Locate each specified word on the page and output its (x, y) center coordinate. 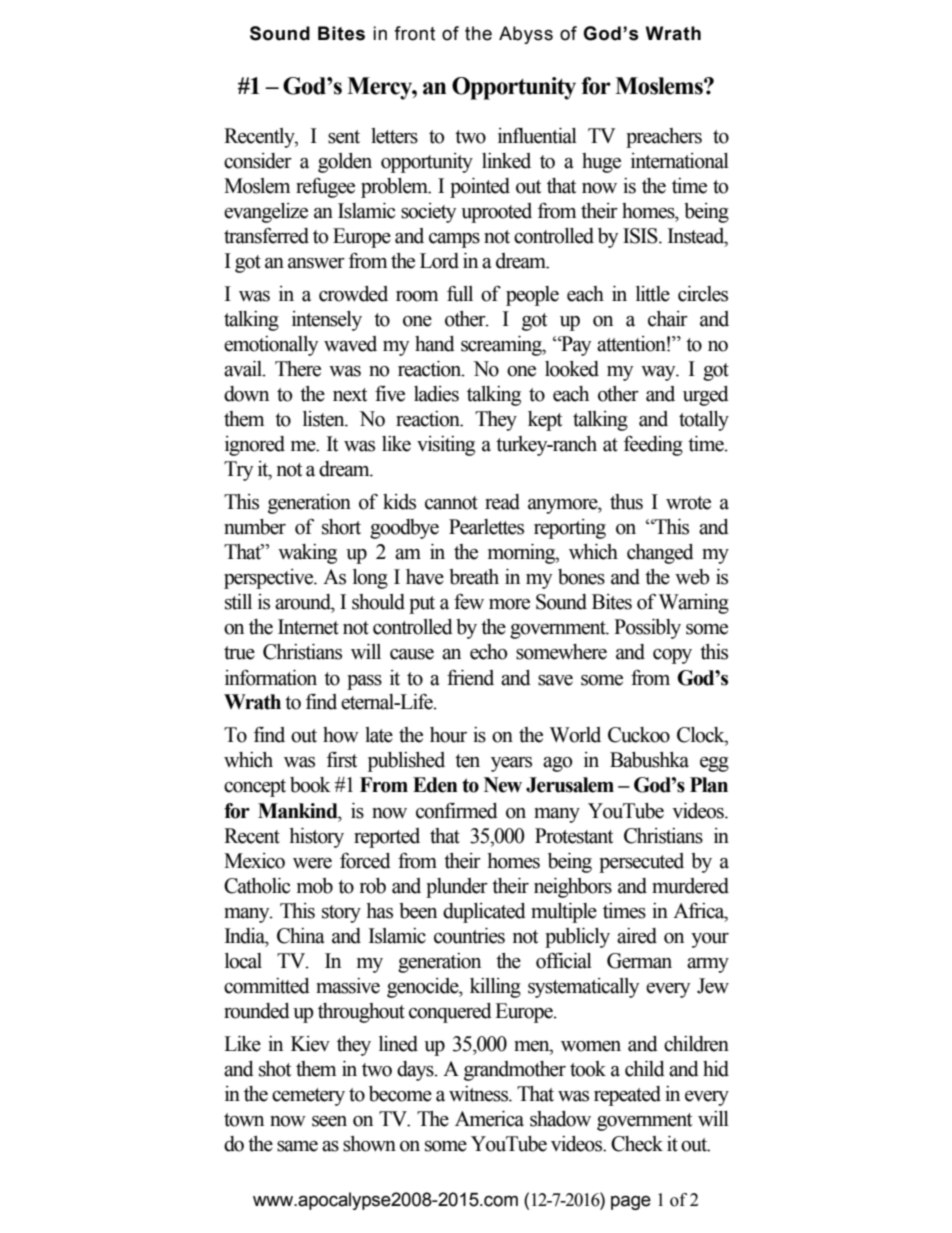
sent (344, 137)
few (469, 601)
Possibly (647, 629)
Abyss (526, 35)
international (680, 161)
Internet (308, 627)
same (297, 1146)
